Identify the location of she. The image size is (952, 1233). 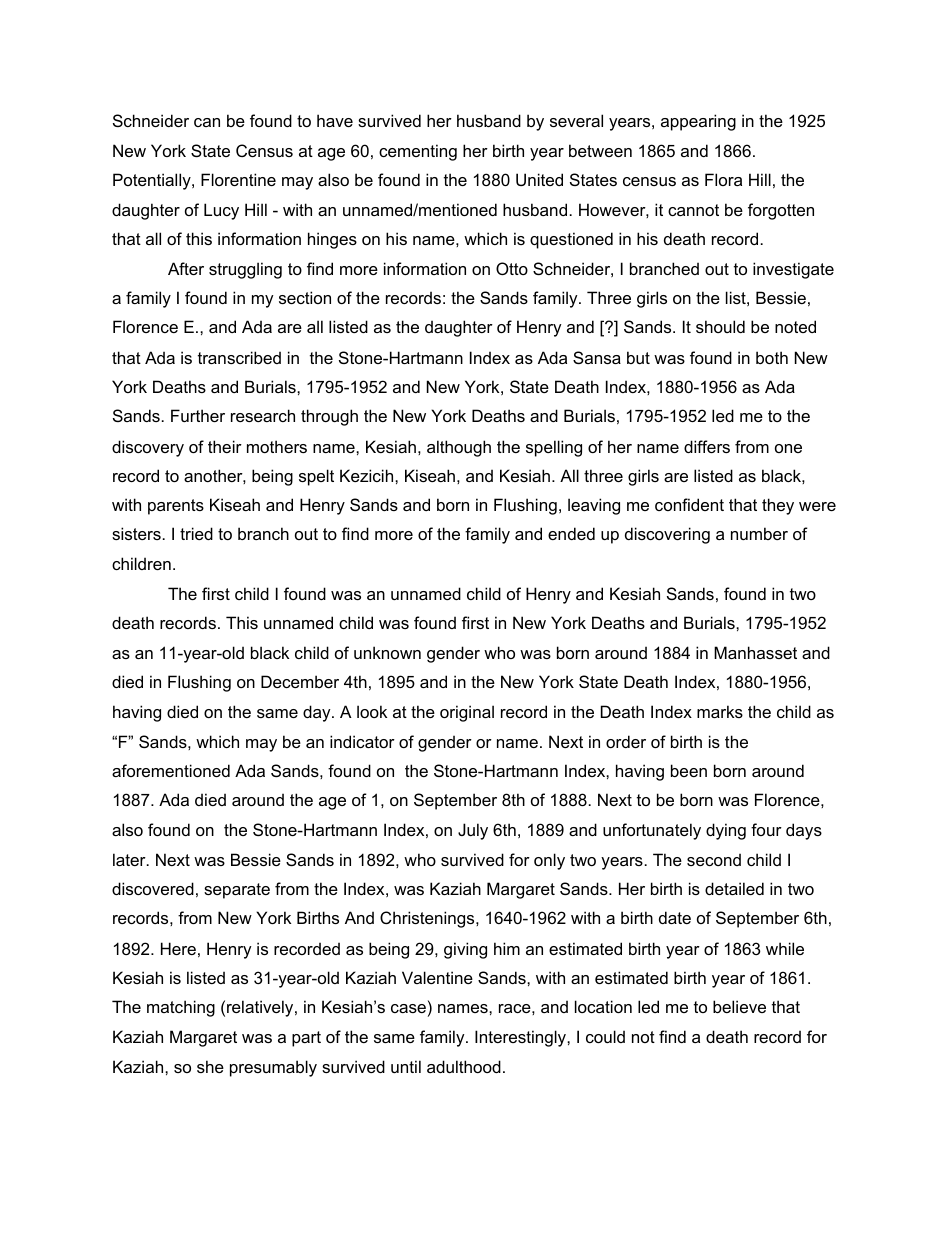
(210, 1066).
